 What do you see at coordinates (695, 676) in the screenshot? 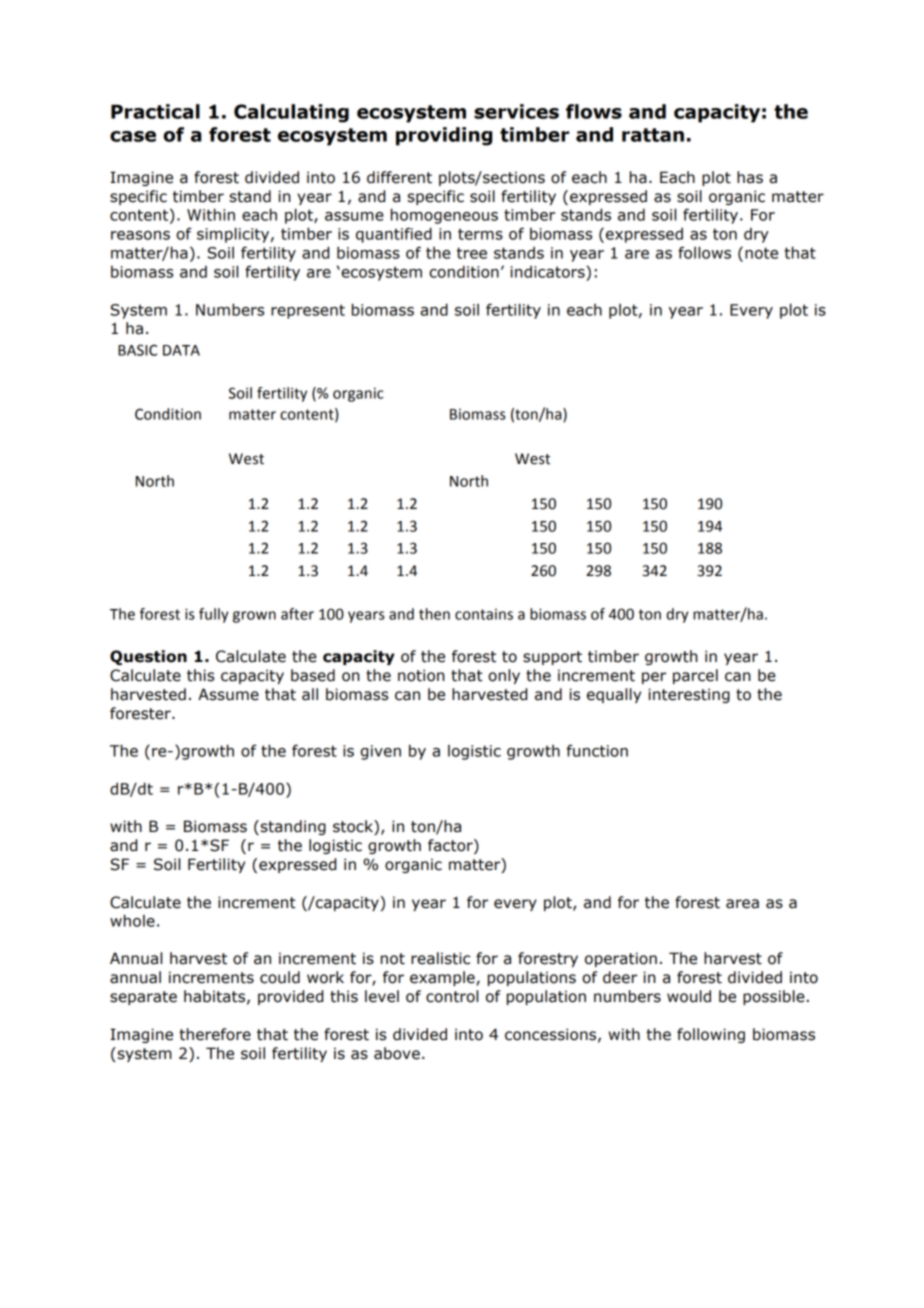
I see `parcel` at bounding box center [695, 676].
